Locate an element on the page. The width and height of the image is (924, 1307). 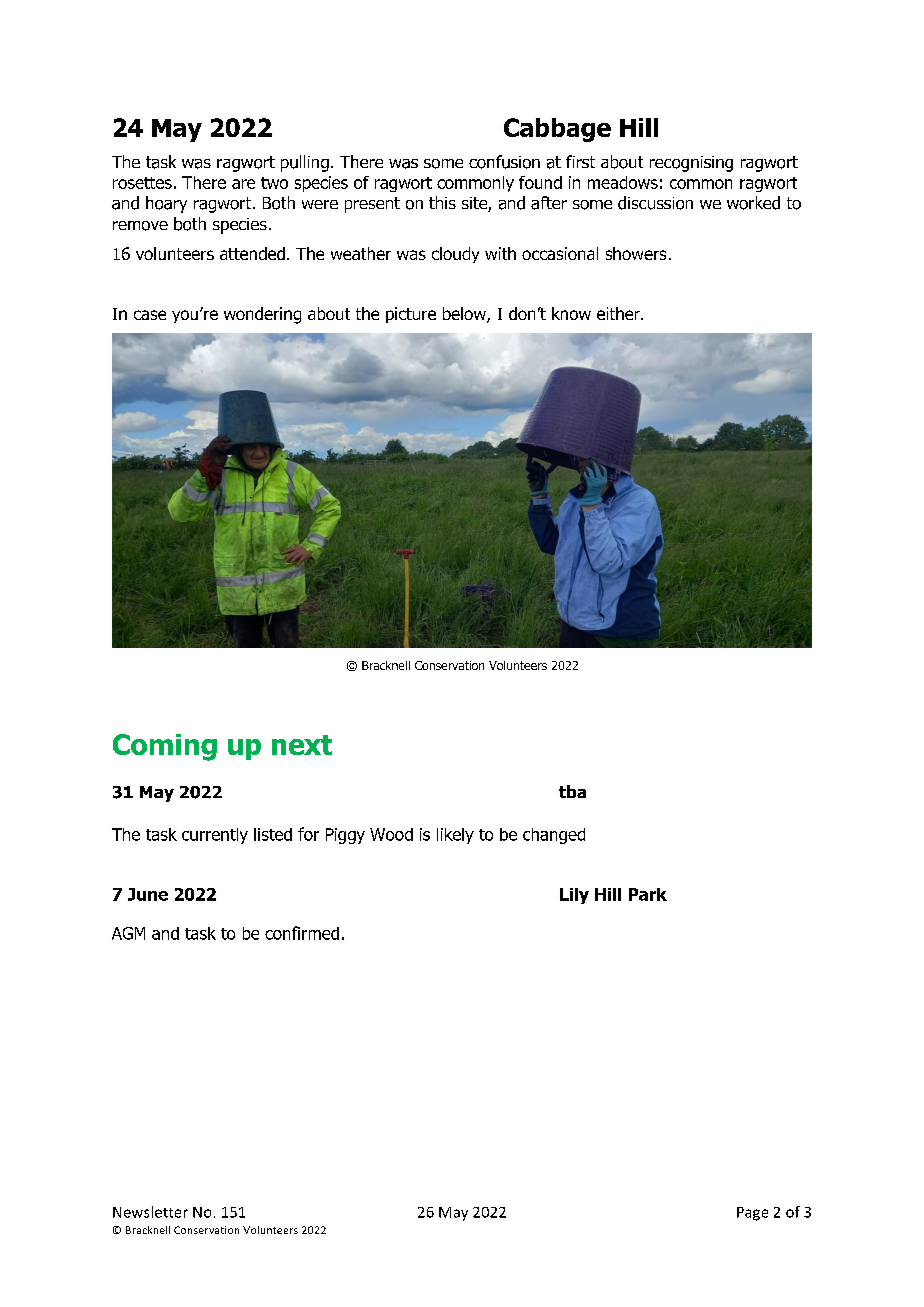
tba is located at coordinates (572, 791).
